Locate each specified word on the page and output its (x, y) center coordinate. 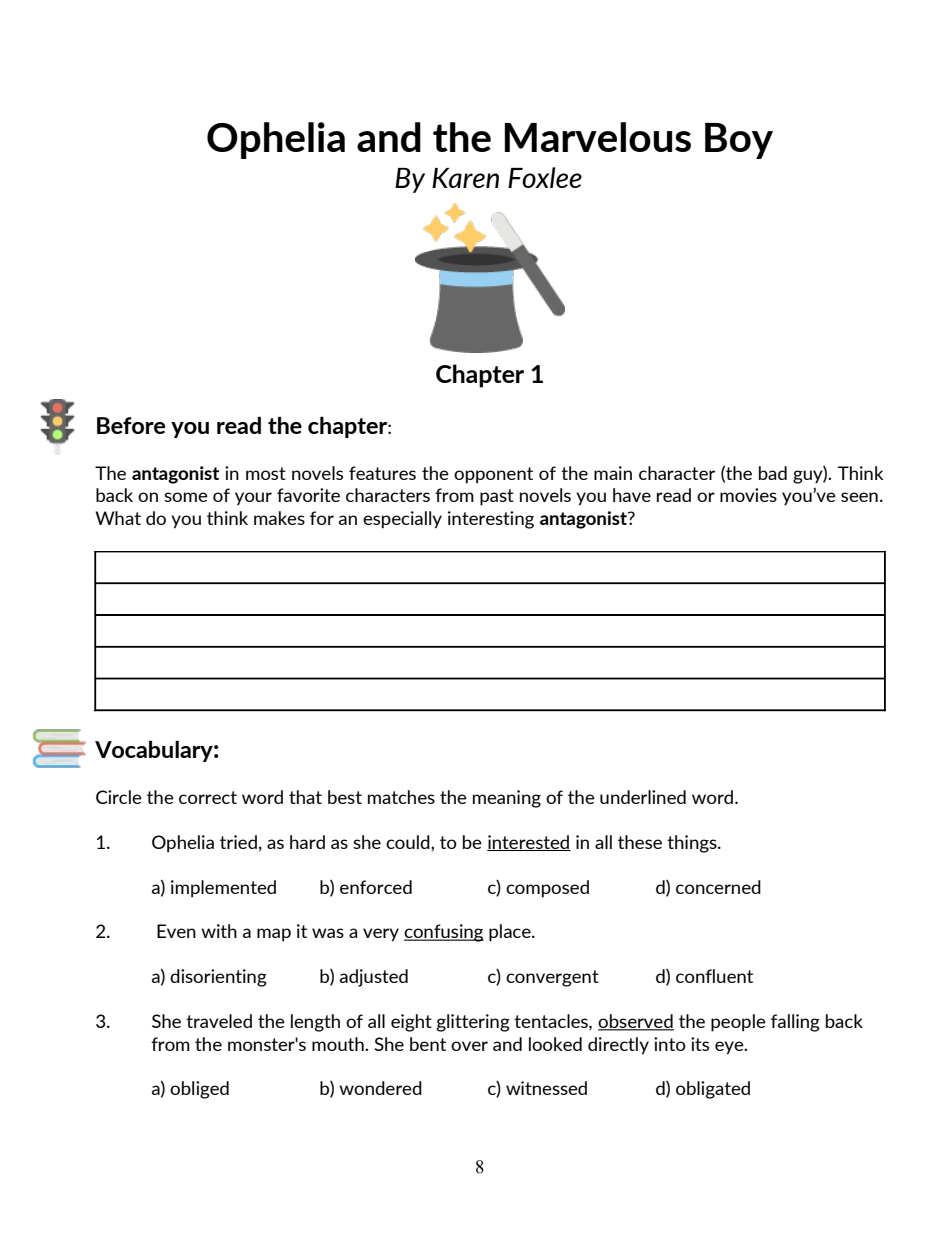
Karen (465, 178)
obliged (199, 1090)
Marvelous (597, 137)
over (469, 1046)
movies (748, 495)
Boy (739, 141)
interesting (491, 520)
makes (279, 518)
